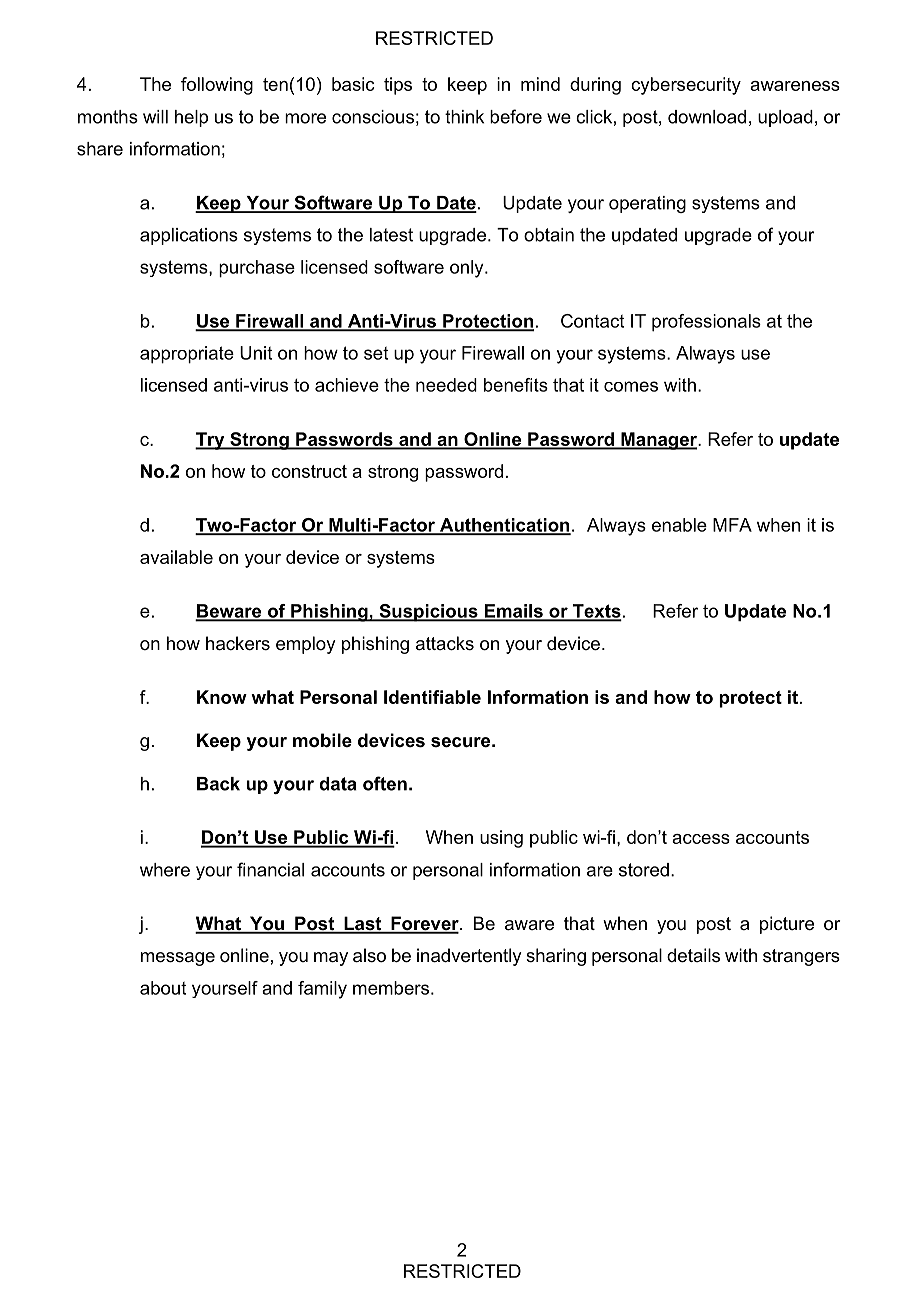  Describe the element at coordinates (468, 269) in the image. I see `only` at that location.
